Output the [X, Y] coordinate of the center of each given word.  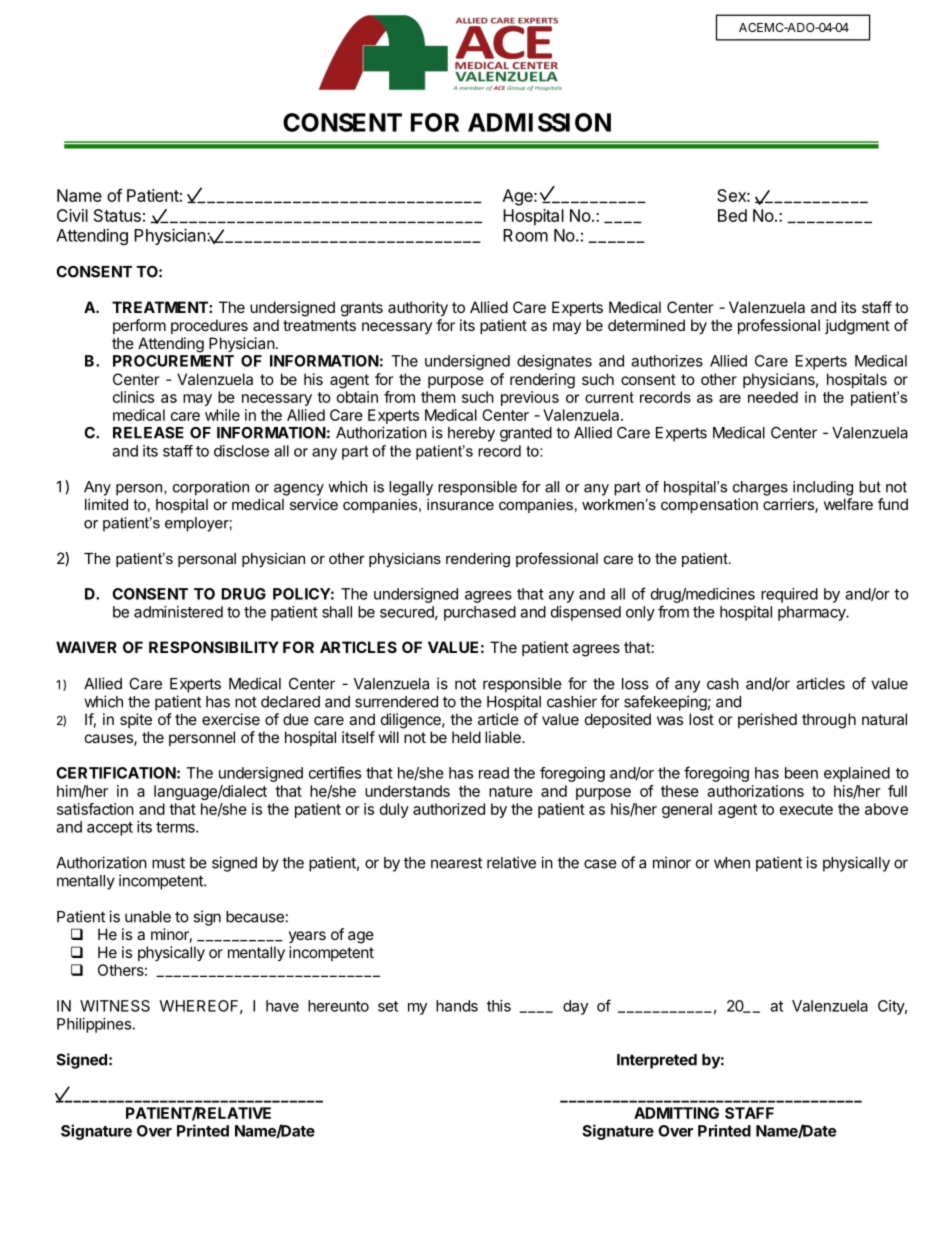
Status [117, 215]
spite [136, 720]
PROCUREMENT [173, 361]
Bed [732, 215]
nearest [456, 863]
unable [148, 917]
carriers [789, 505]
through [829, 721]
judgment [857, 327]
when [732, 863]
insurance [460, 504]
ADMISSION [539, 122]
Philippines [94, 1025]
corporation [211, 488]
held [466, 737]
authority [418, 309]
